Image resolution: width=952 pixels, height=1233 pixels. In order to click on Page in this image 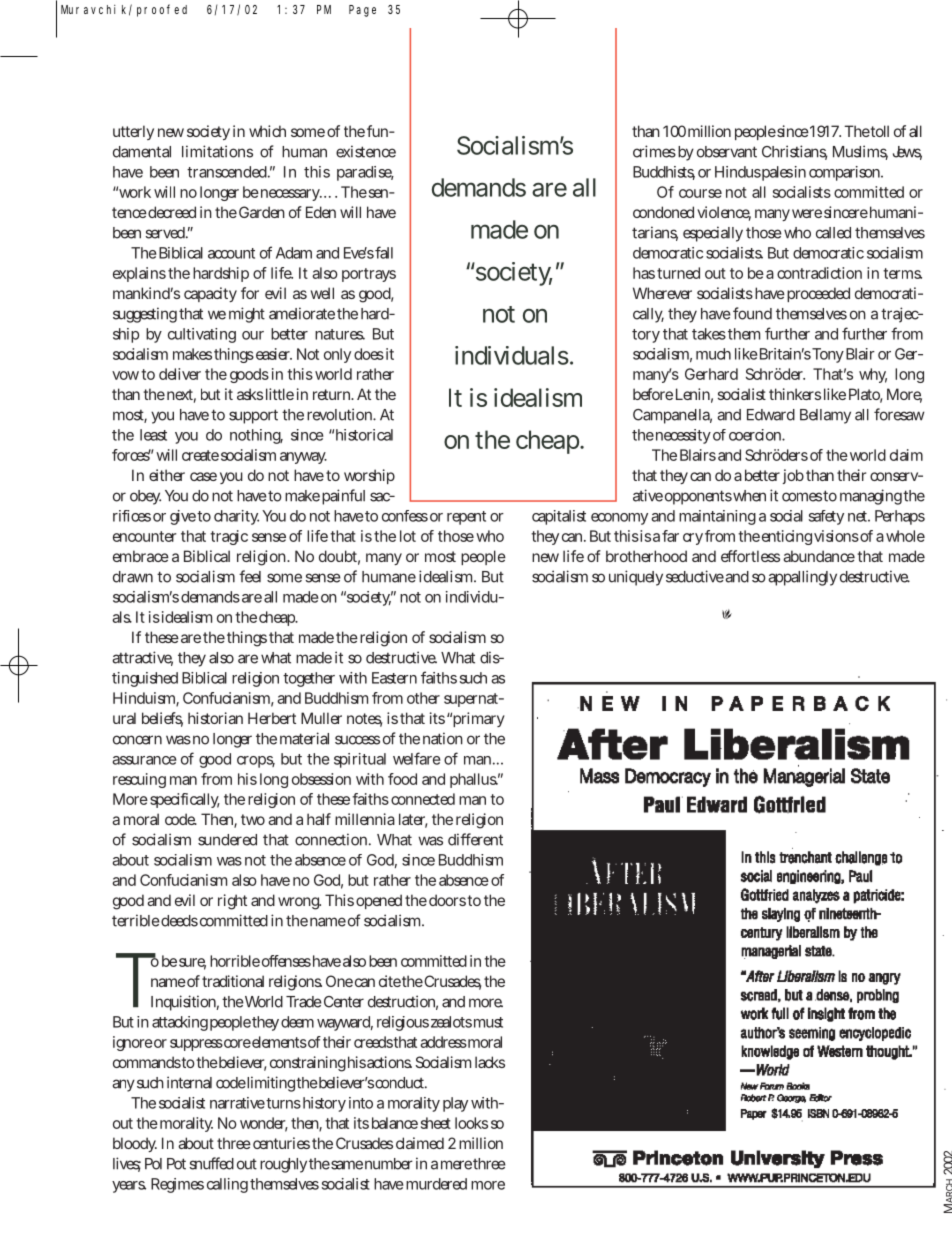, I will do `click(362, 11)`.
